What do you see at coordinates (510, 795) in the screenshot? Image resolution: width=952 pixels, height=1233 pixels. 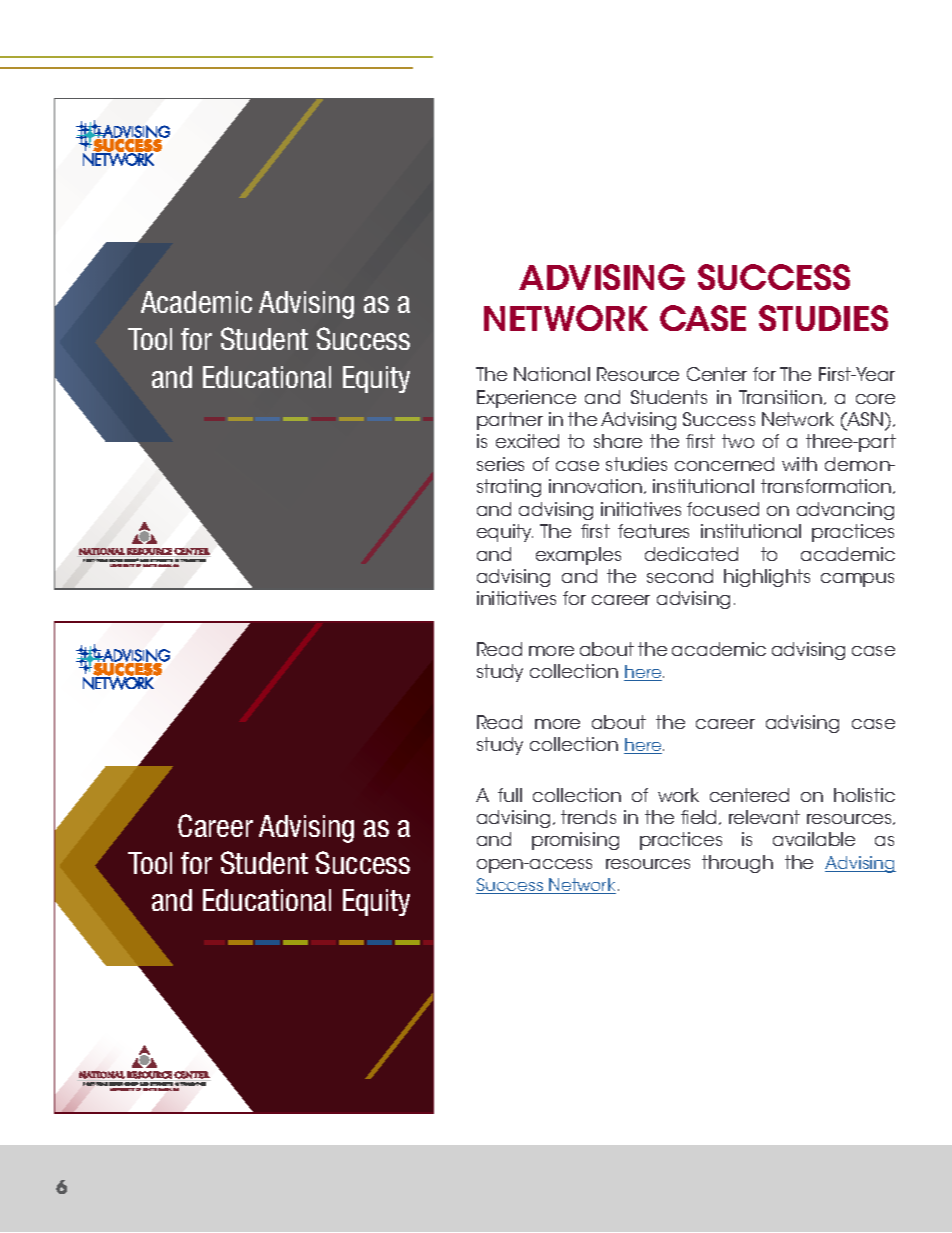 I see `full` at bounding box center [510, 795].
